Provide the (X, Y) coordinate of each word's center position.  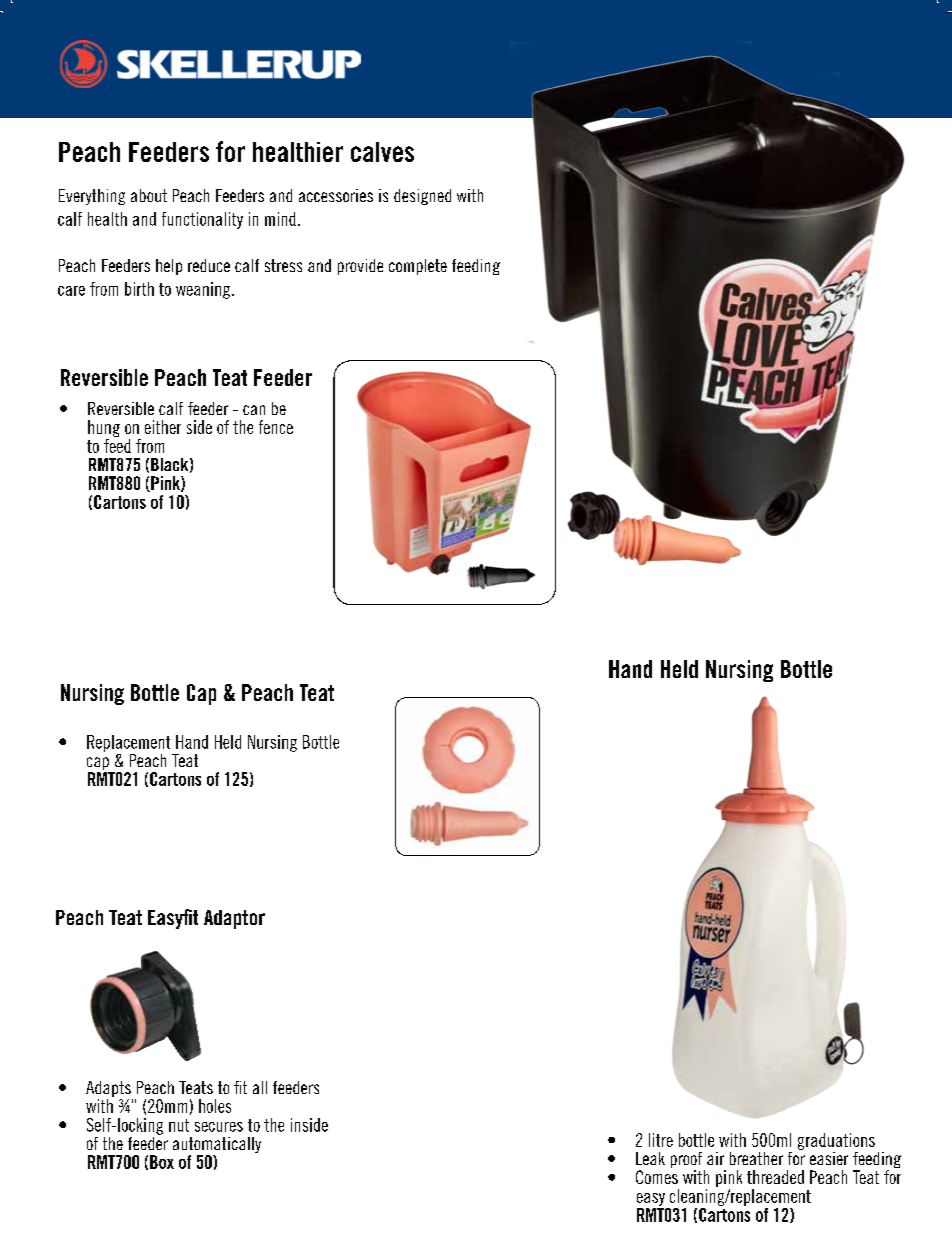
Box (162, 1162)
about (149, 195)
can (254, 410)
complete (418, 267)
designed (422, 197)
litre (661, 1140)
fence (276, 427)
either (163, 427)
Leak (650, 1158)
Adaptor (234, 919)
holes (215, 1106)
